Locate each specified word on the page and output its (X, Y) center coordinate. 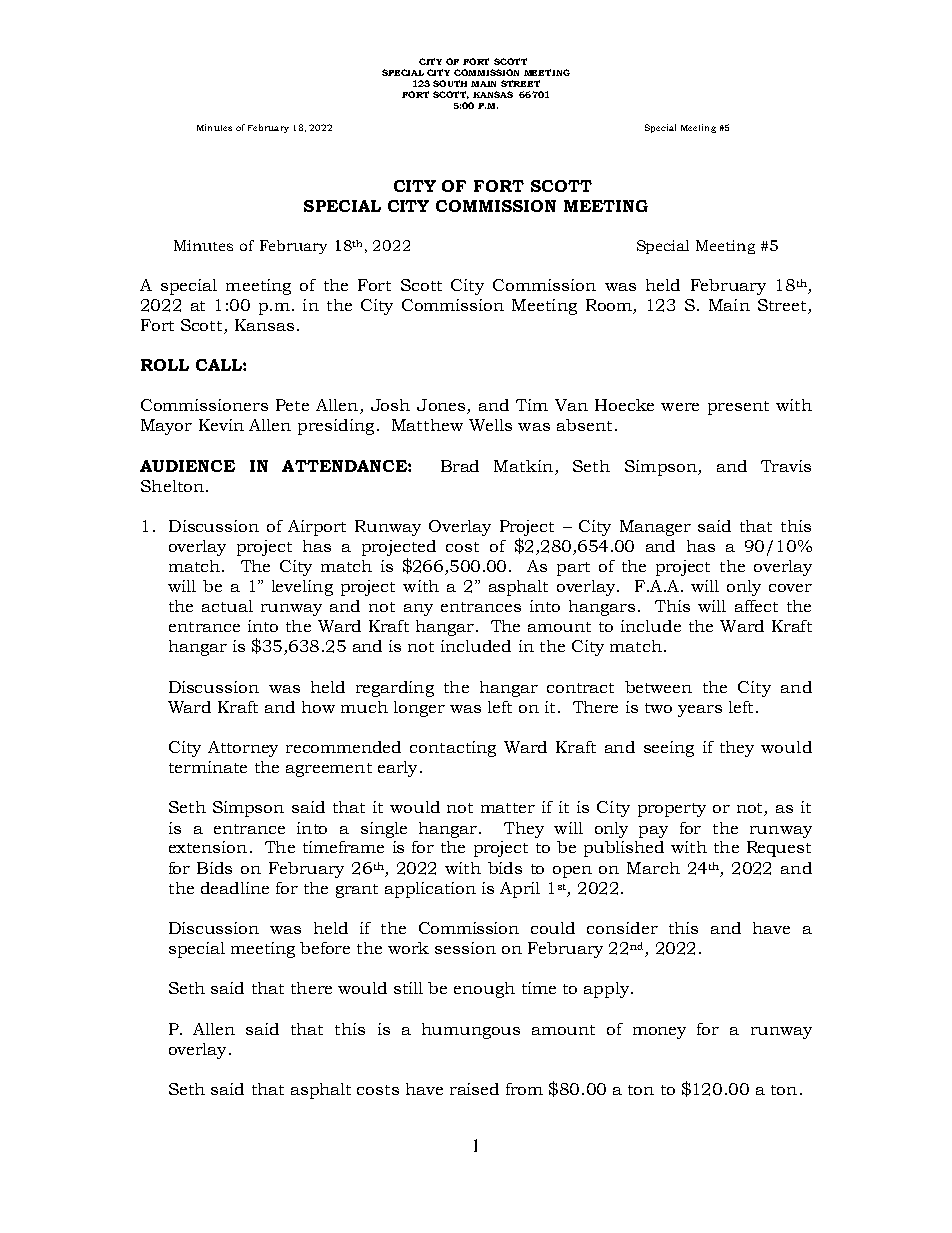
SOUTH (450, 83)
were (680, 407)
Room (609, 305)
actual (227, 606)
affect (756, 606)
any (418, 610)
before (325, 948)
